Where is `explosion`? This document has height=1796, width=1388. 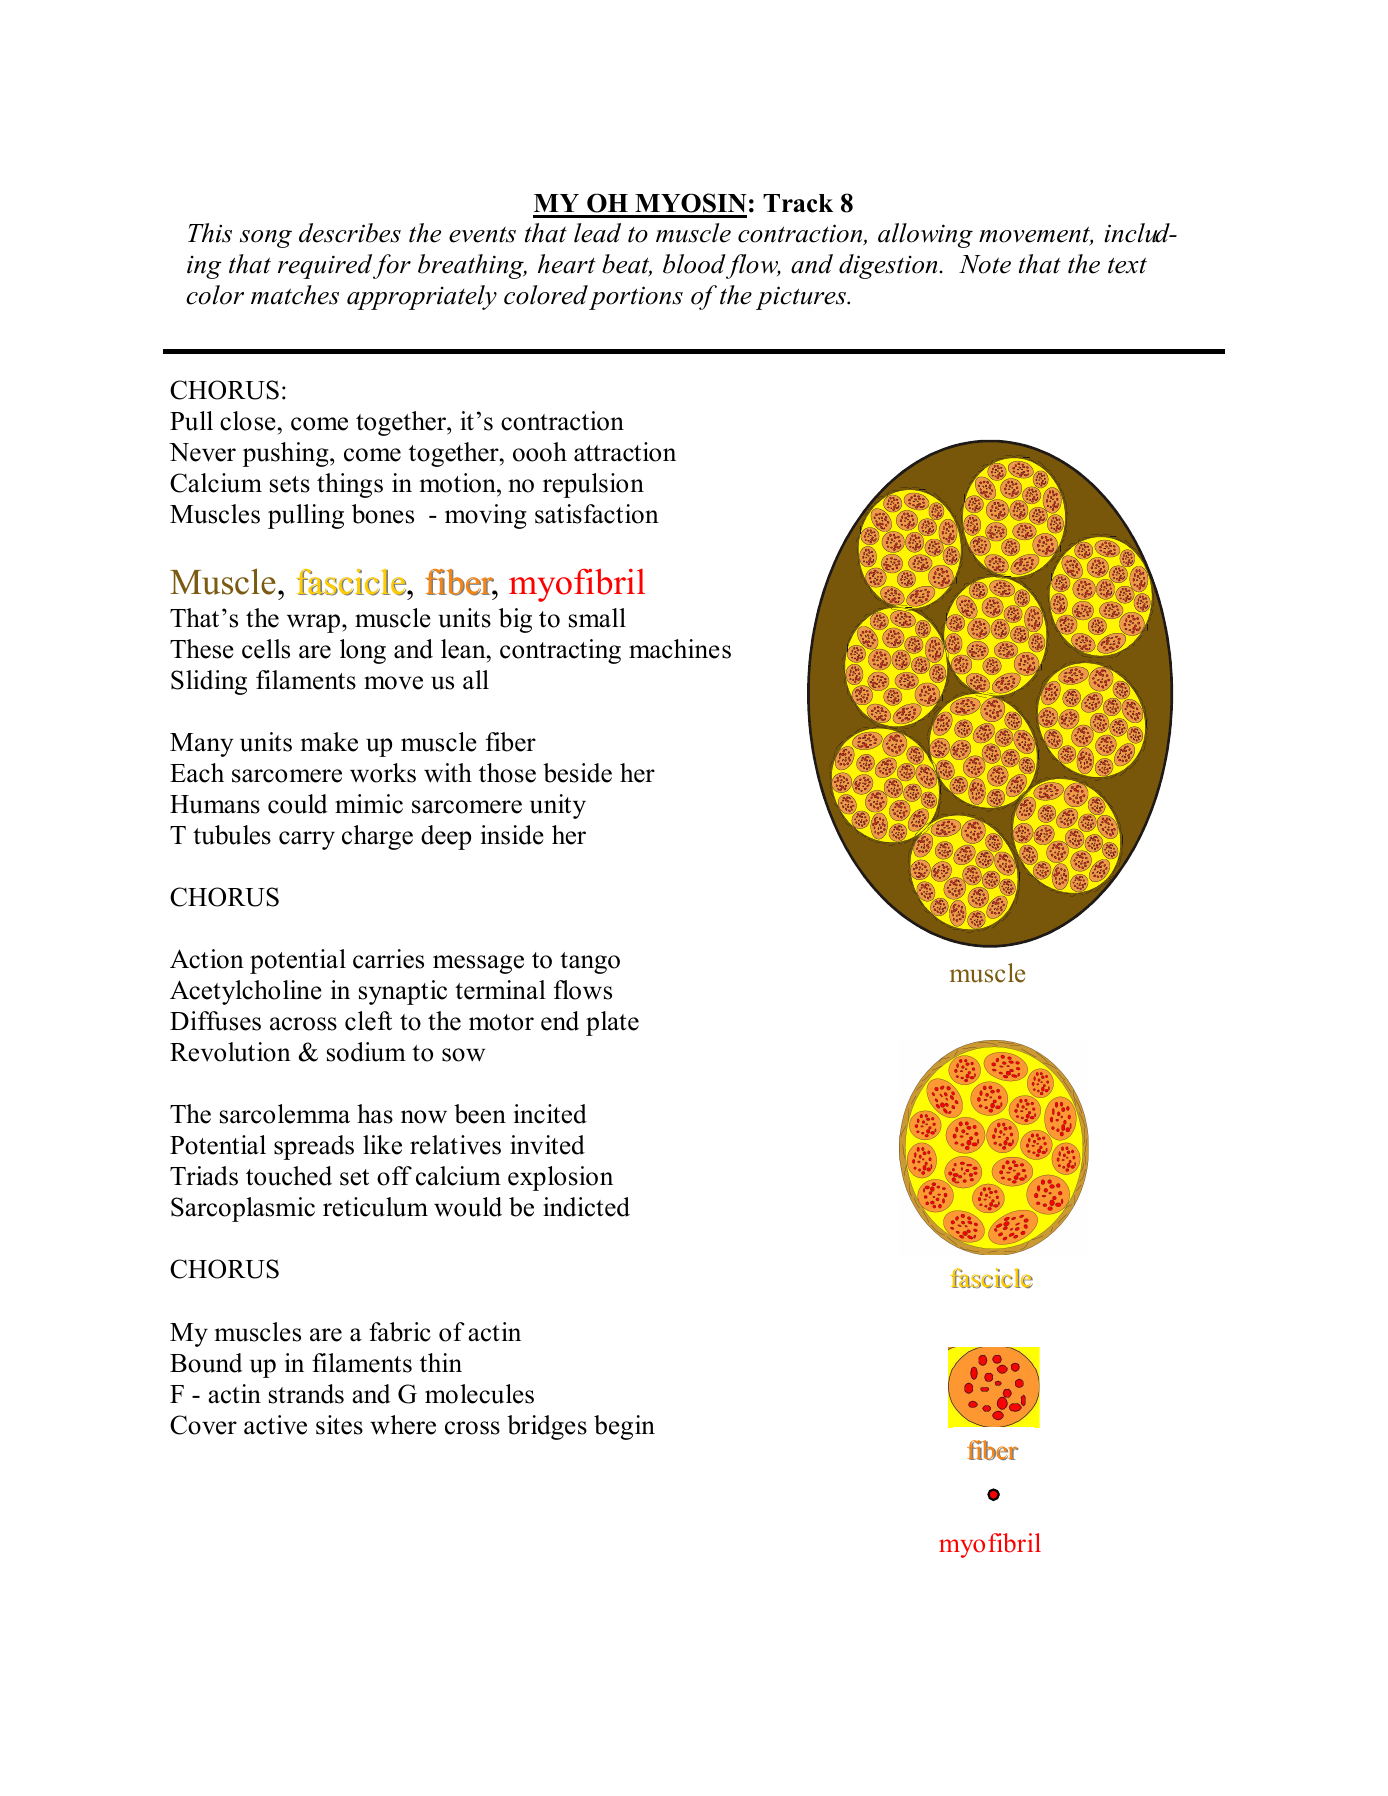
explosion is located at coordinates (560, 1178).
